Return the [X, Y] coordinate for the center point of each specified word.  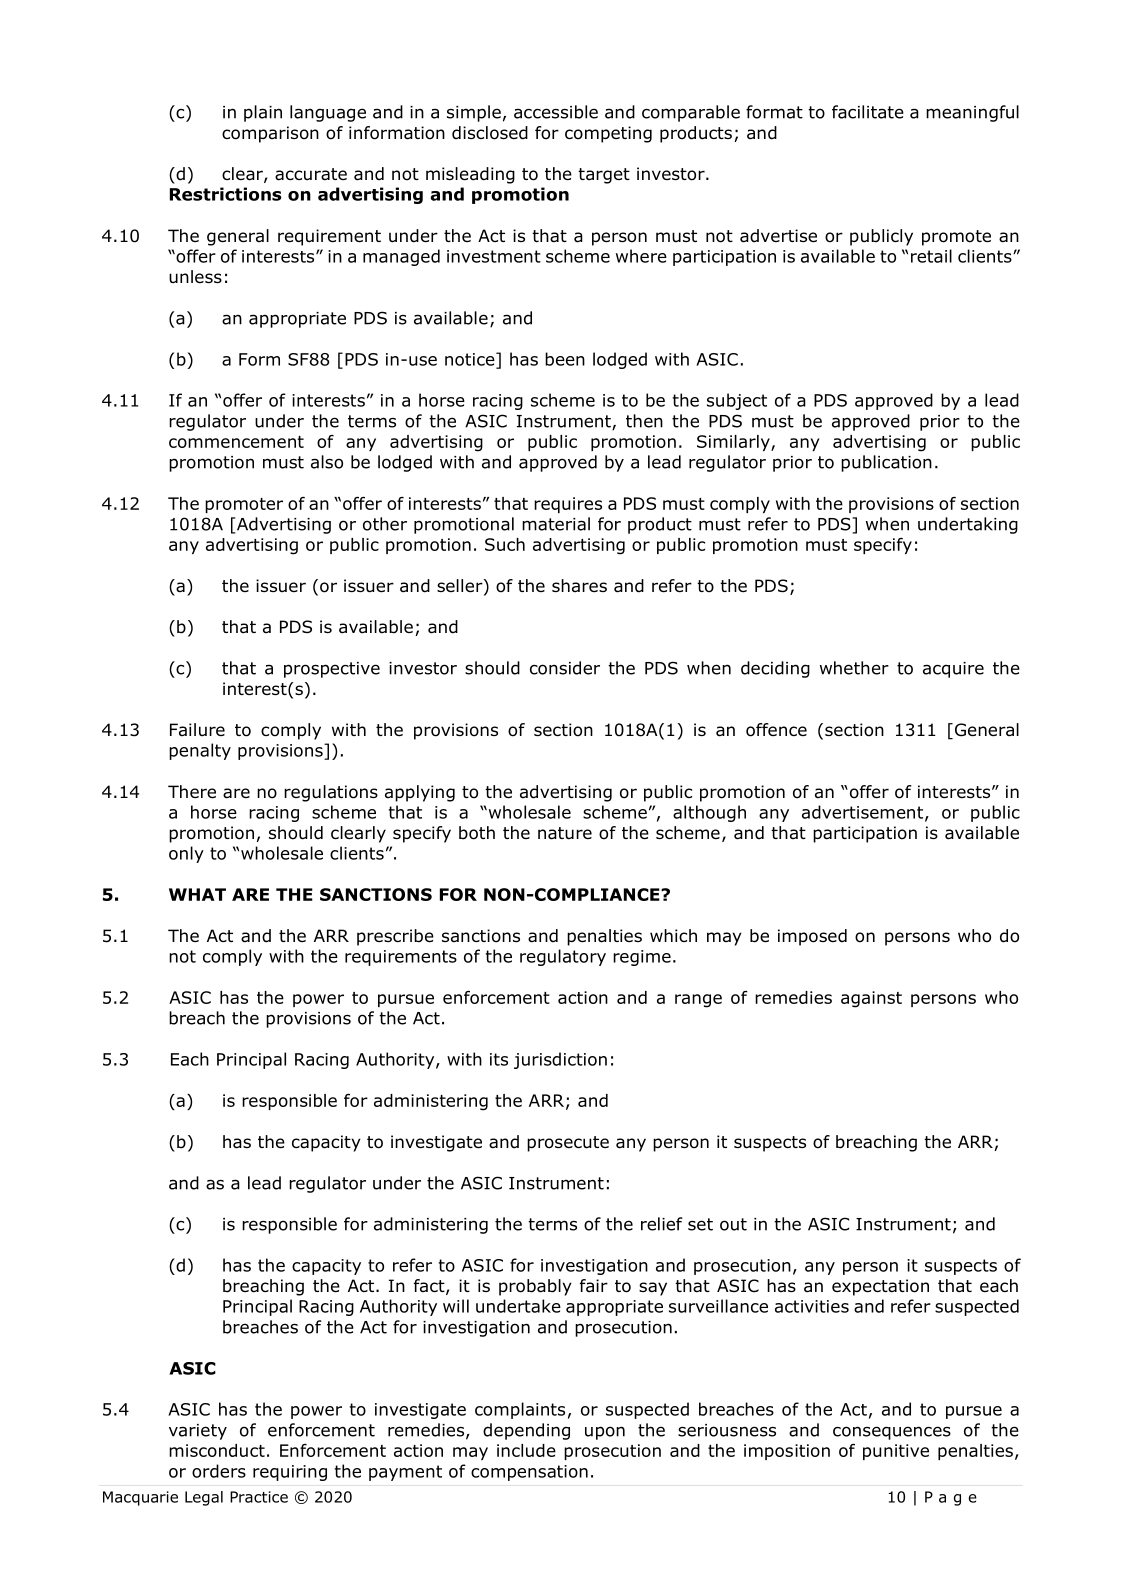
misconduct [217, 1450]
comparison [270, 134]
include [526, 1450]
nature [565, 833]
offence [776, 730]
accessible [556, 112]
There [192, 792]
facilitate [868, 112]
